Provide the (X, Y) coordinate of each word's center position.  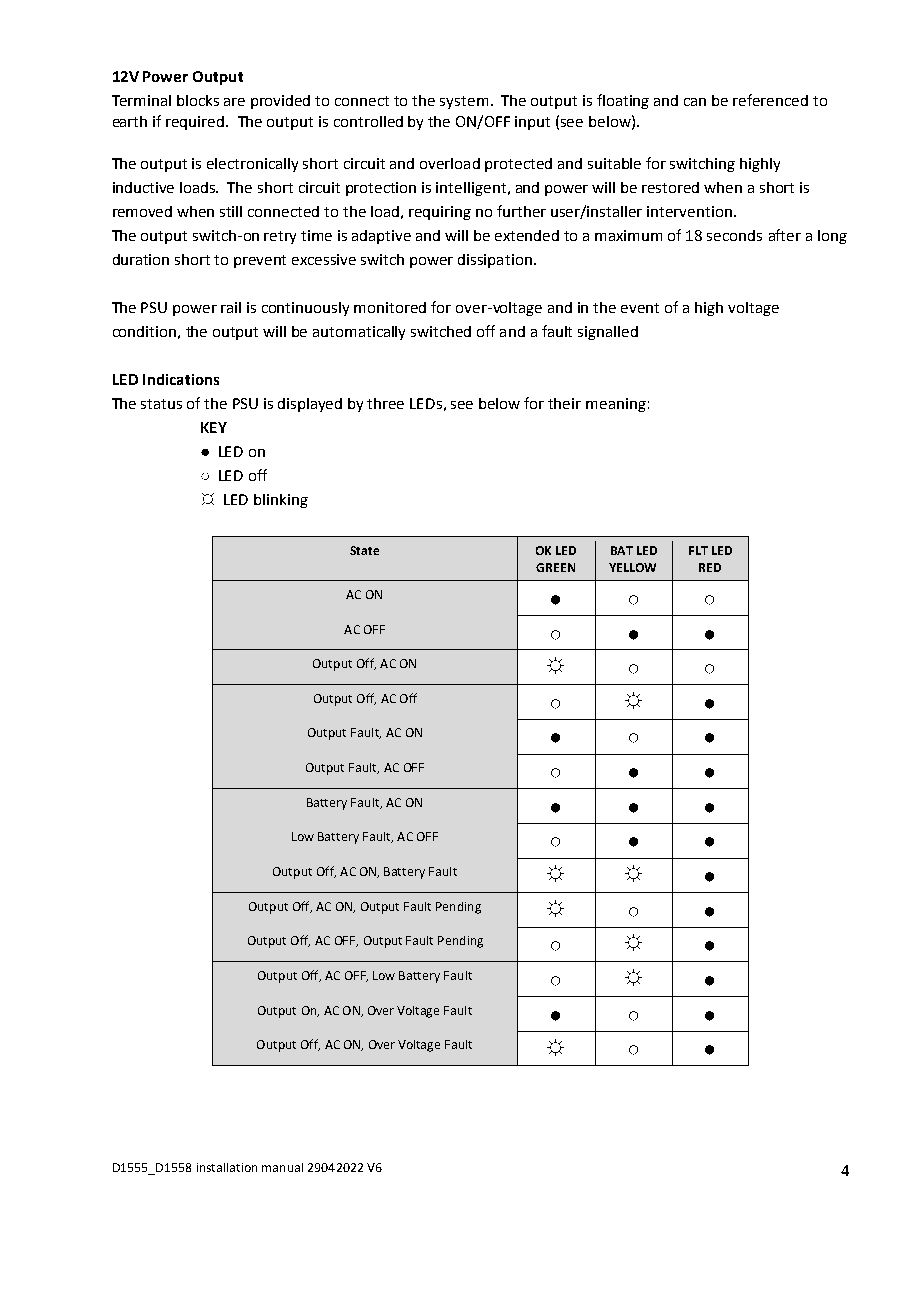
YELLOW (632, 567)
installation (227, 1167)
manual (282, 1167)
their (564, 403)
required (195, 123)
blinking (281, 501)
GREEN (555, 567)
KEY (214, 427)
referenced (770, 100)
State (364, 550)
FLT (698, 550)
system (464, 102)
